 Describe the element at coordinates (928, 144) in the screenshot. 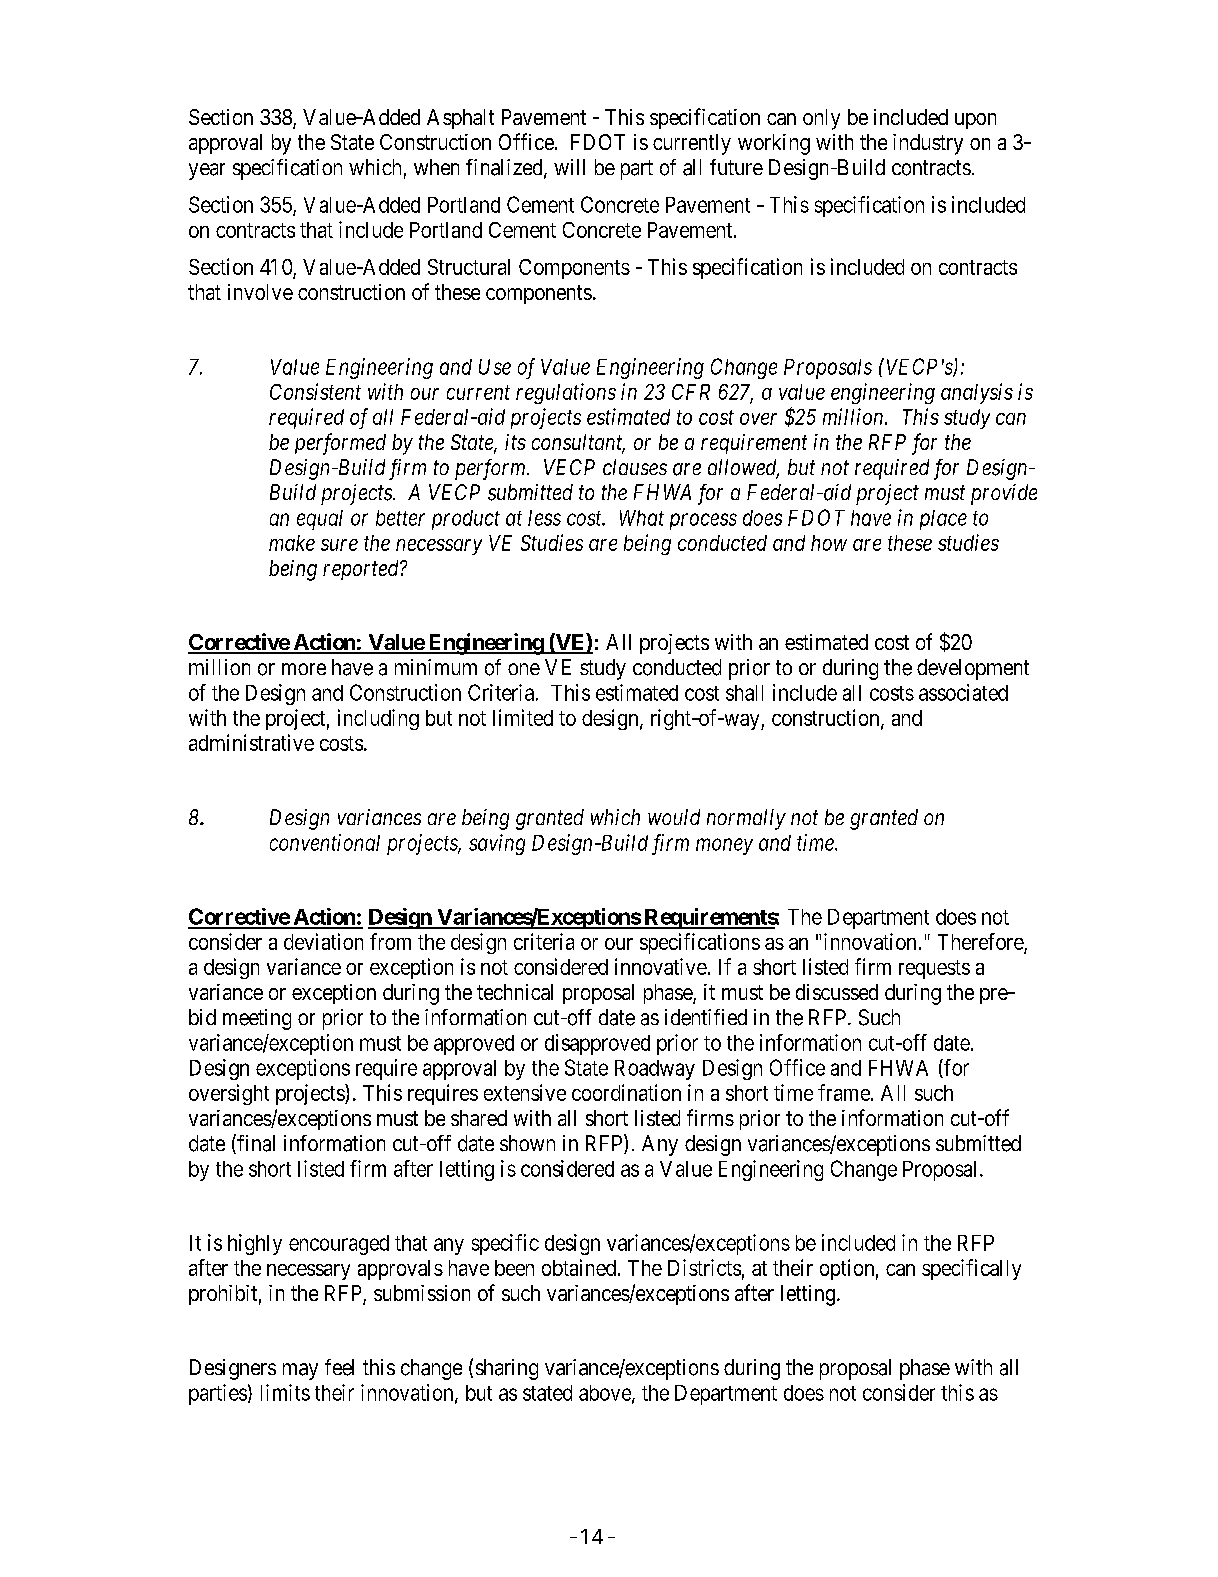

I see `industry` at that location.
